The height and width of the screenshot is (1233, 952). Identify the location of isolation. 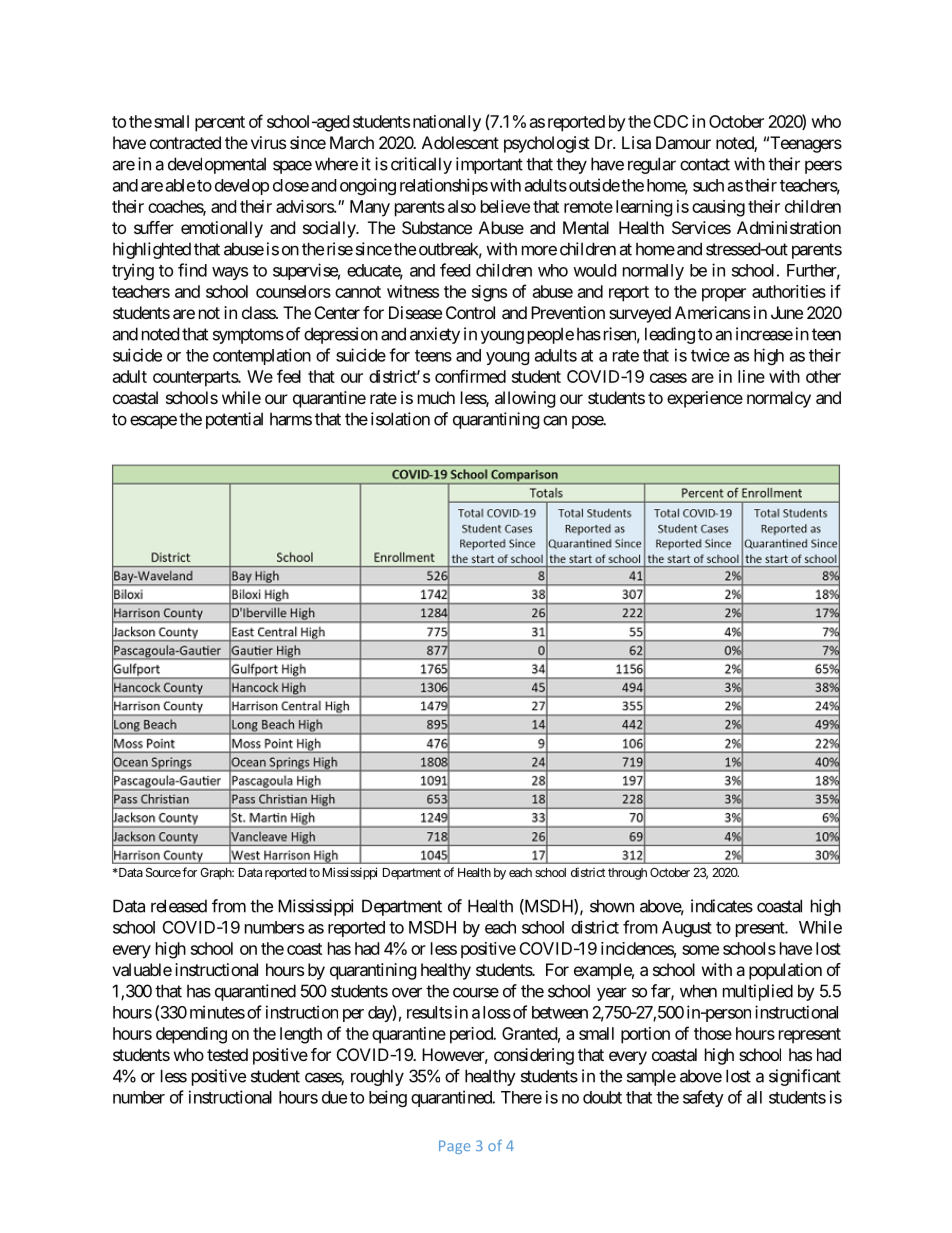
(400, 419).
